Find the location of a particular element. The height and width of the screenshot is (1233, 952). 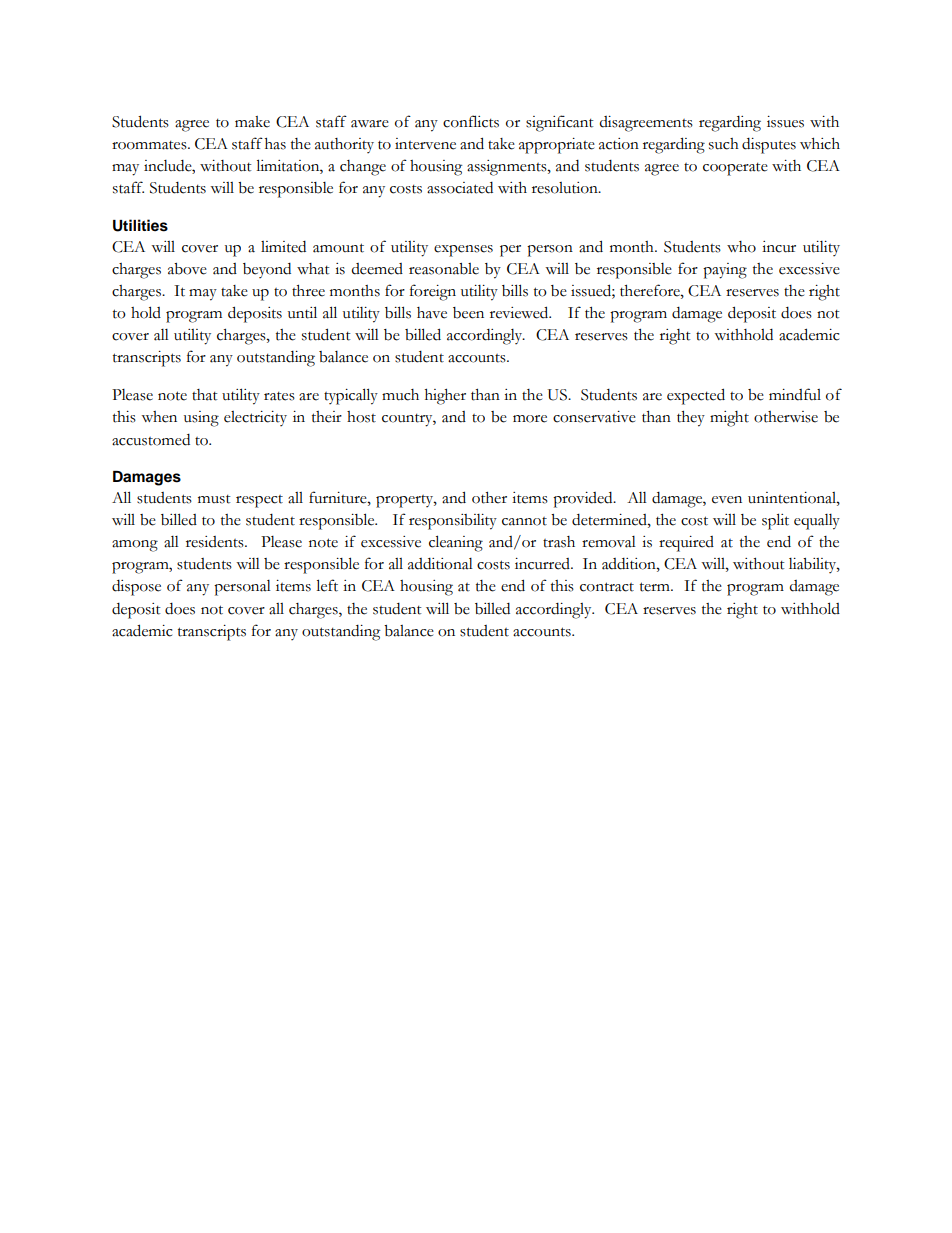

reasonable is located at coordinates (444, 269).
